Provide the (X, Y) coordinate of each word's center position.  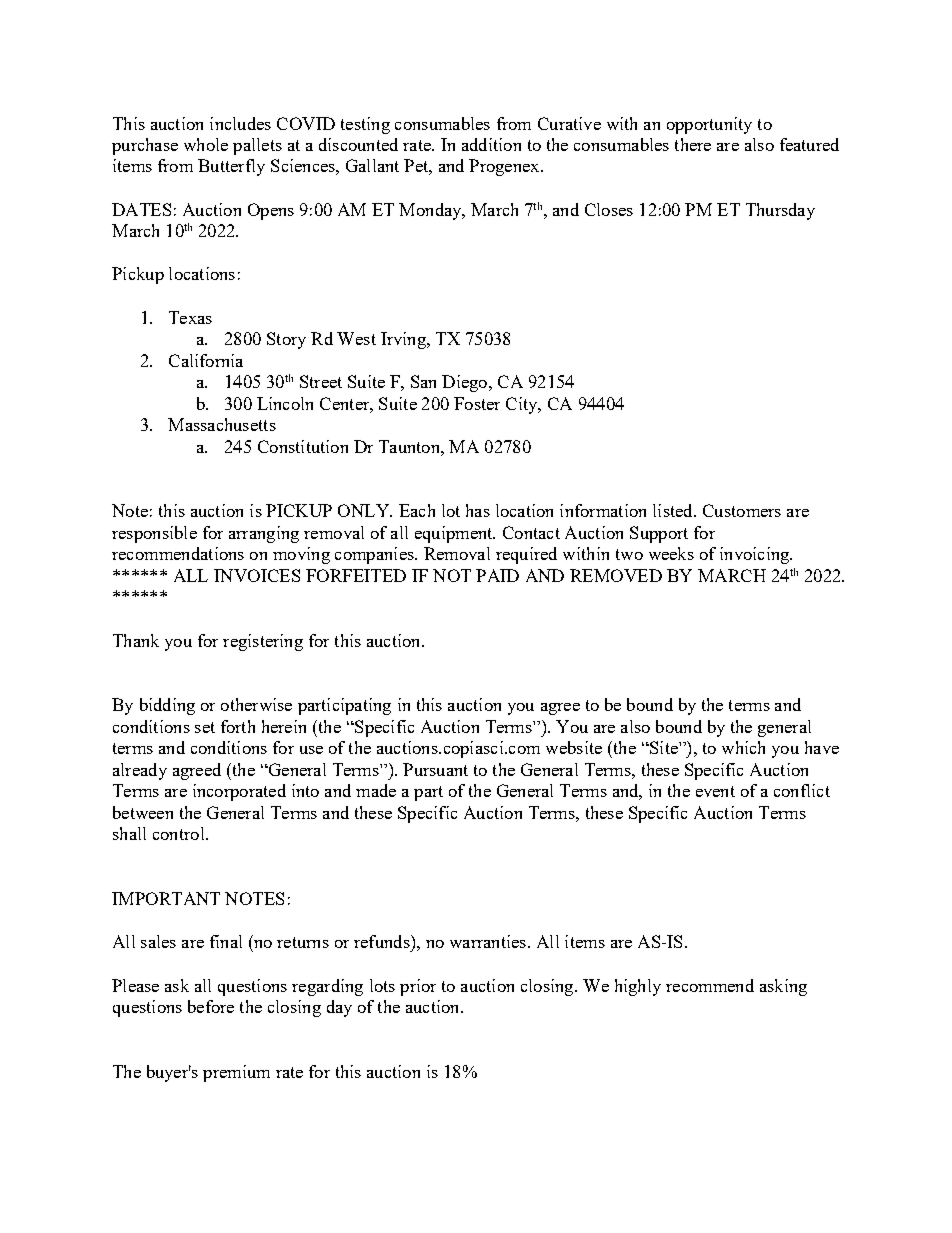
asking (783, 987)
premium (236, 1073)
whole (206, 144)
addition (491, 144)
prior (418, 987)
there (693, 144)
